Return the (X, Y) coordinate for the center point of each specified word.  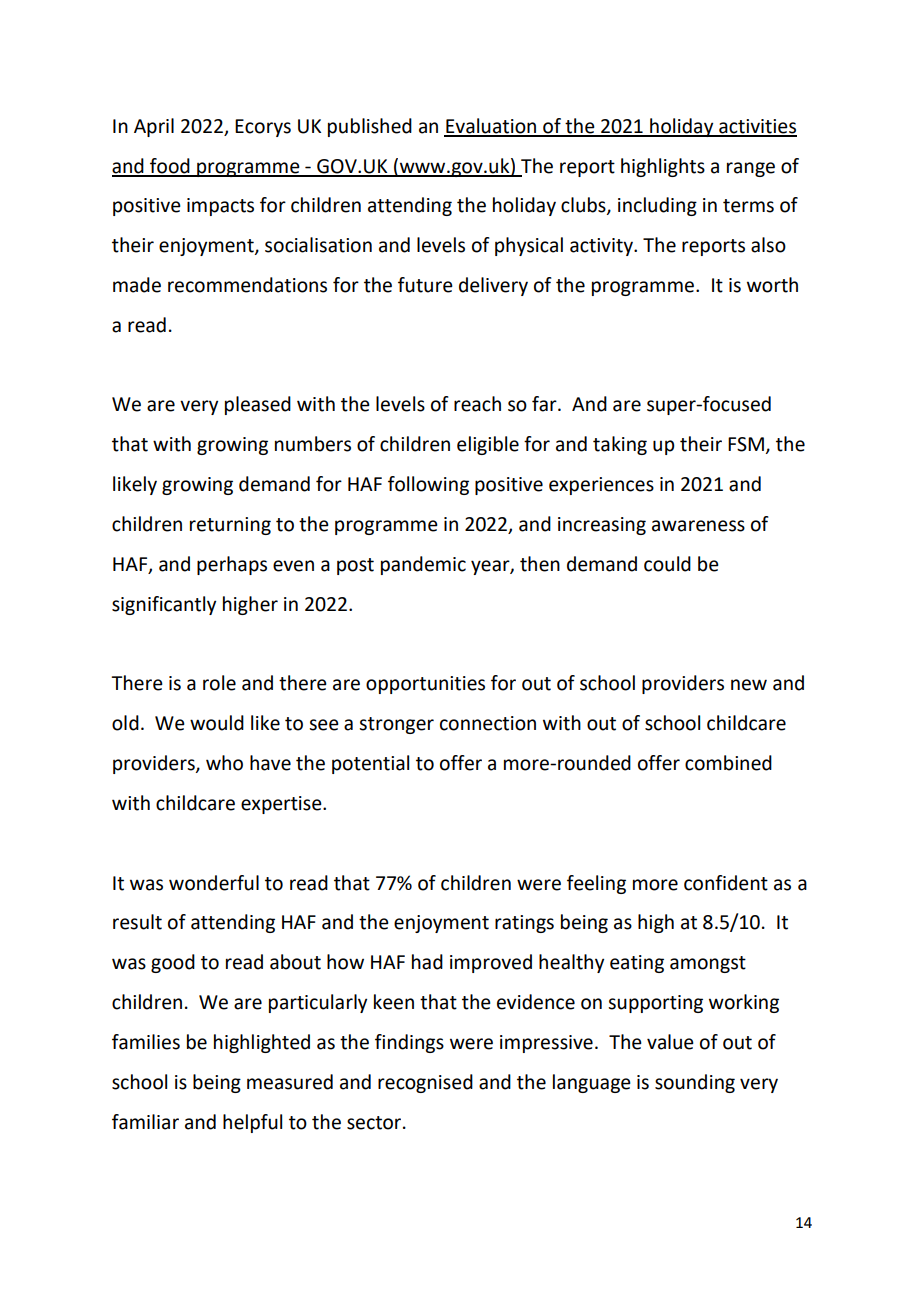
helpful (252, 1123)
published (370, 127)
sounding (695, 1083)
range (751, 169)
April (154, 127)
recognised (425, 1083)
